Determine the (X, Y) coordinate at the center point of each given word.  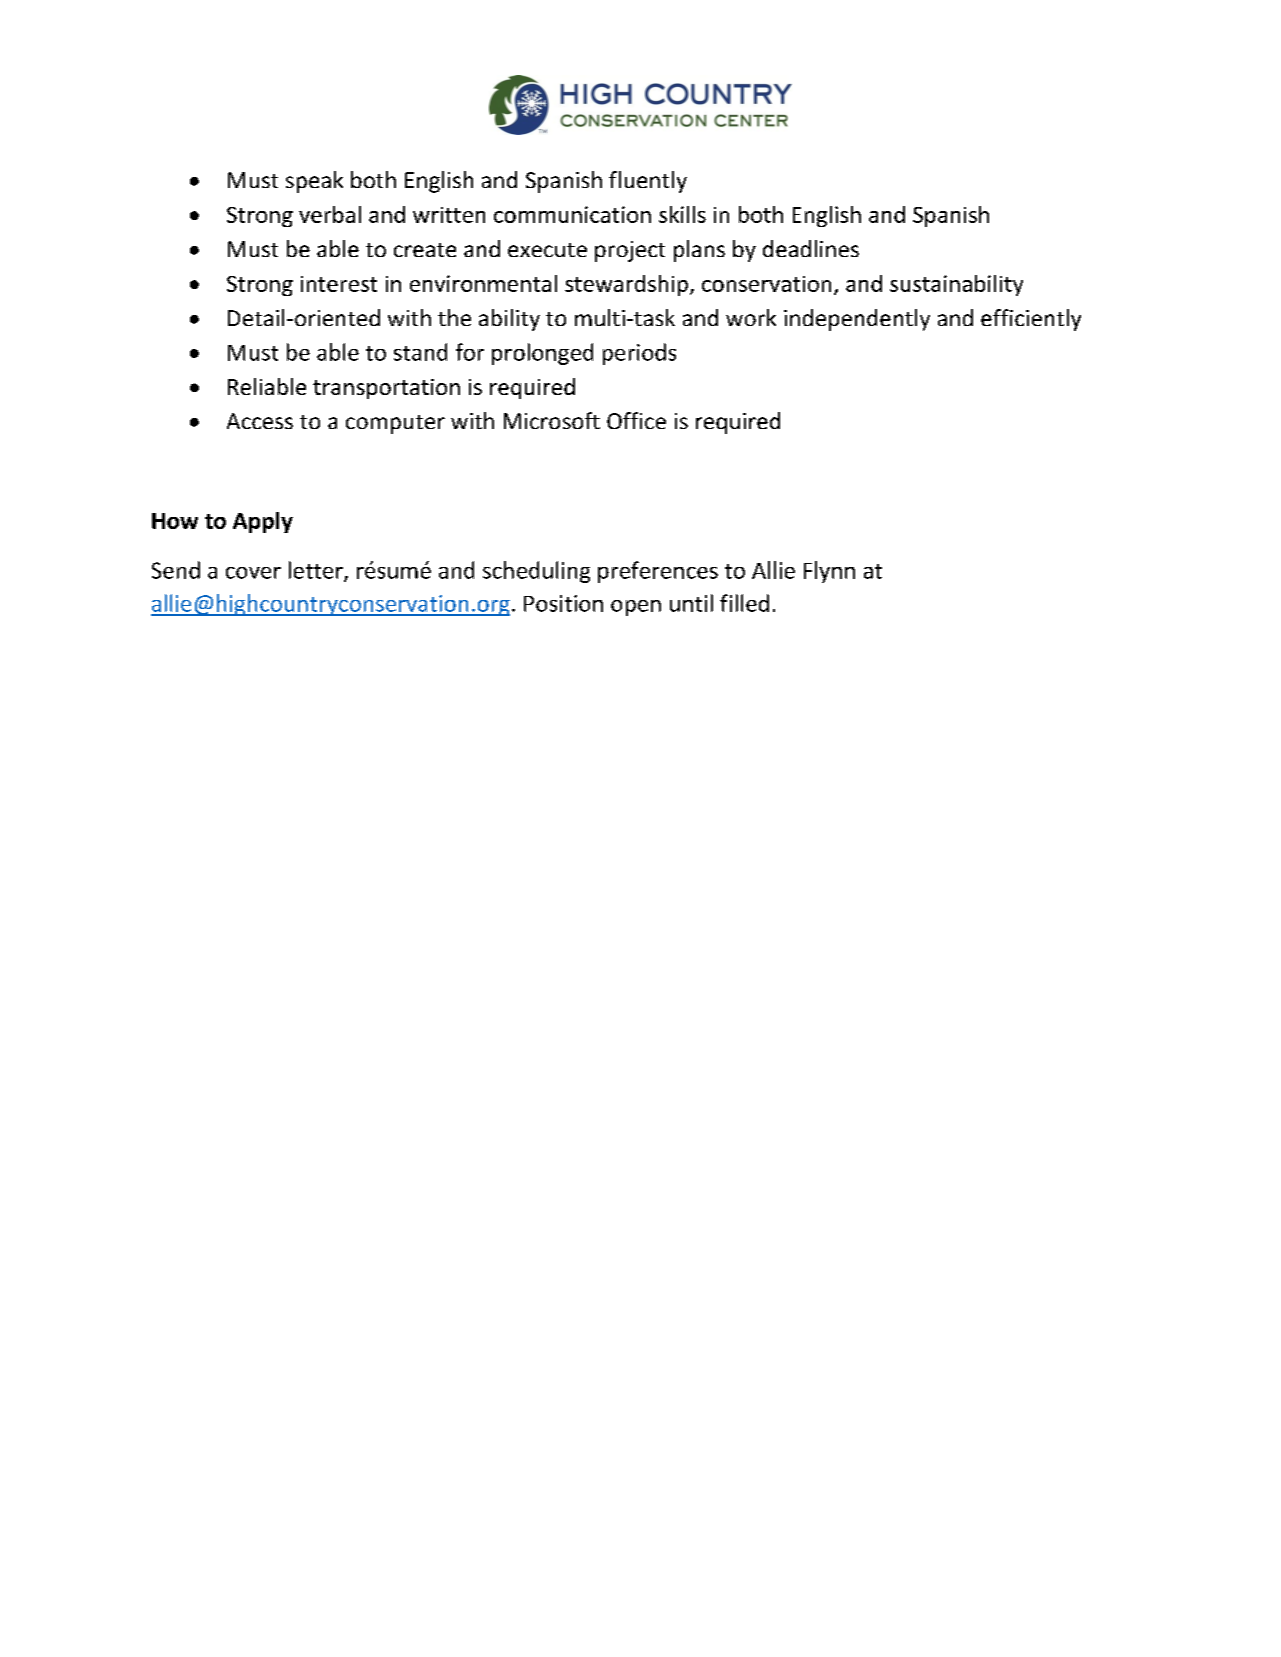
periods (639, 354)
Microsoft (552, 420)
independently (857, 320)
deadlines (811, 248)
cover (253, 573)
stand (420, 352)
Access (260, 421)
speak (314, 182)
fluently (648, 182)
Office (636, 420)
